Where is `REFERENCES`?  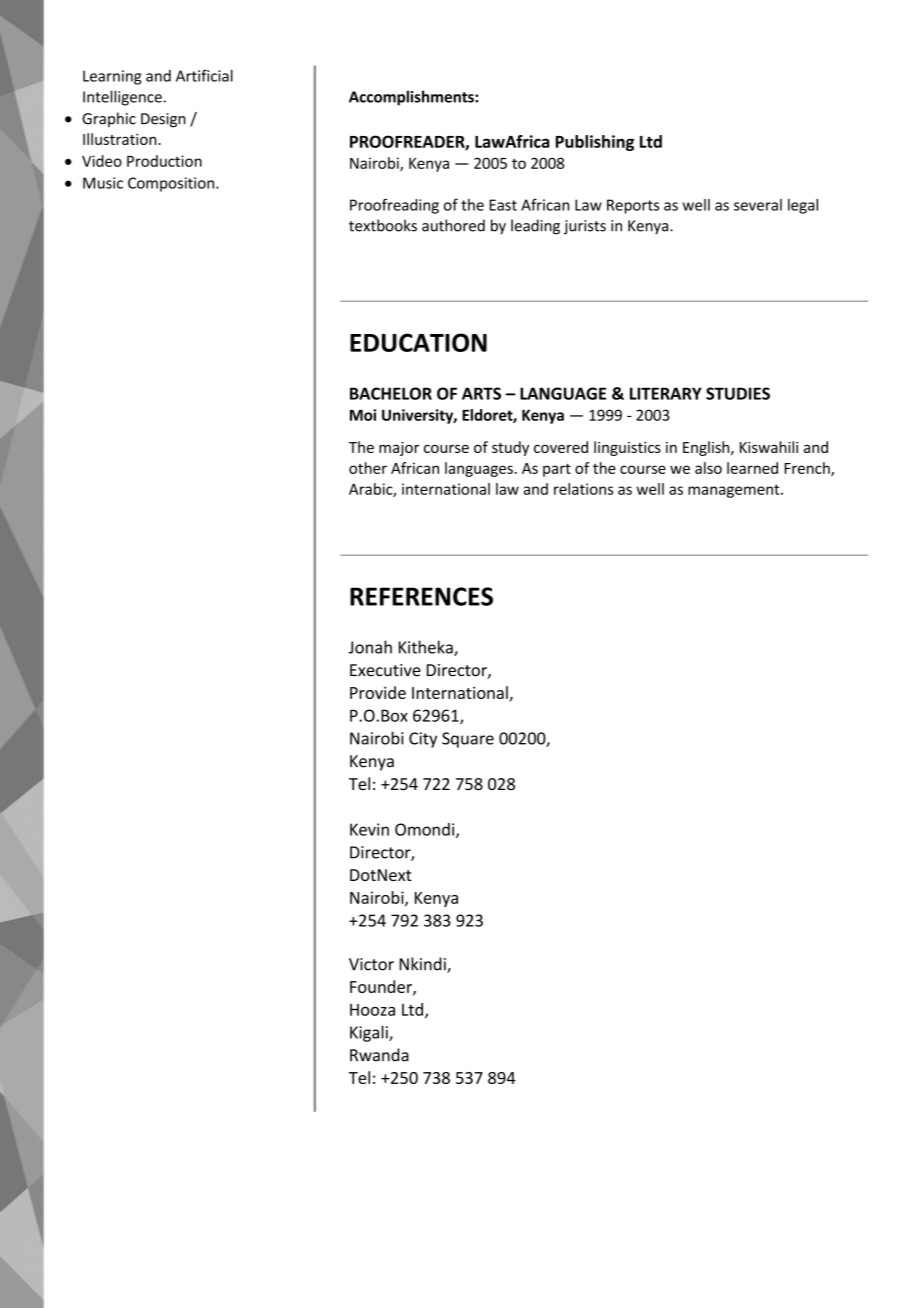 REFERENCES is located at coordinates (421, 596).
